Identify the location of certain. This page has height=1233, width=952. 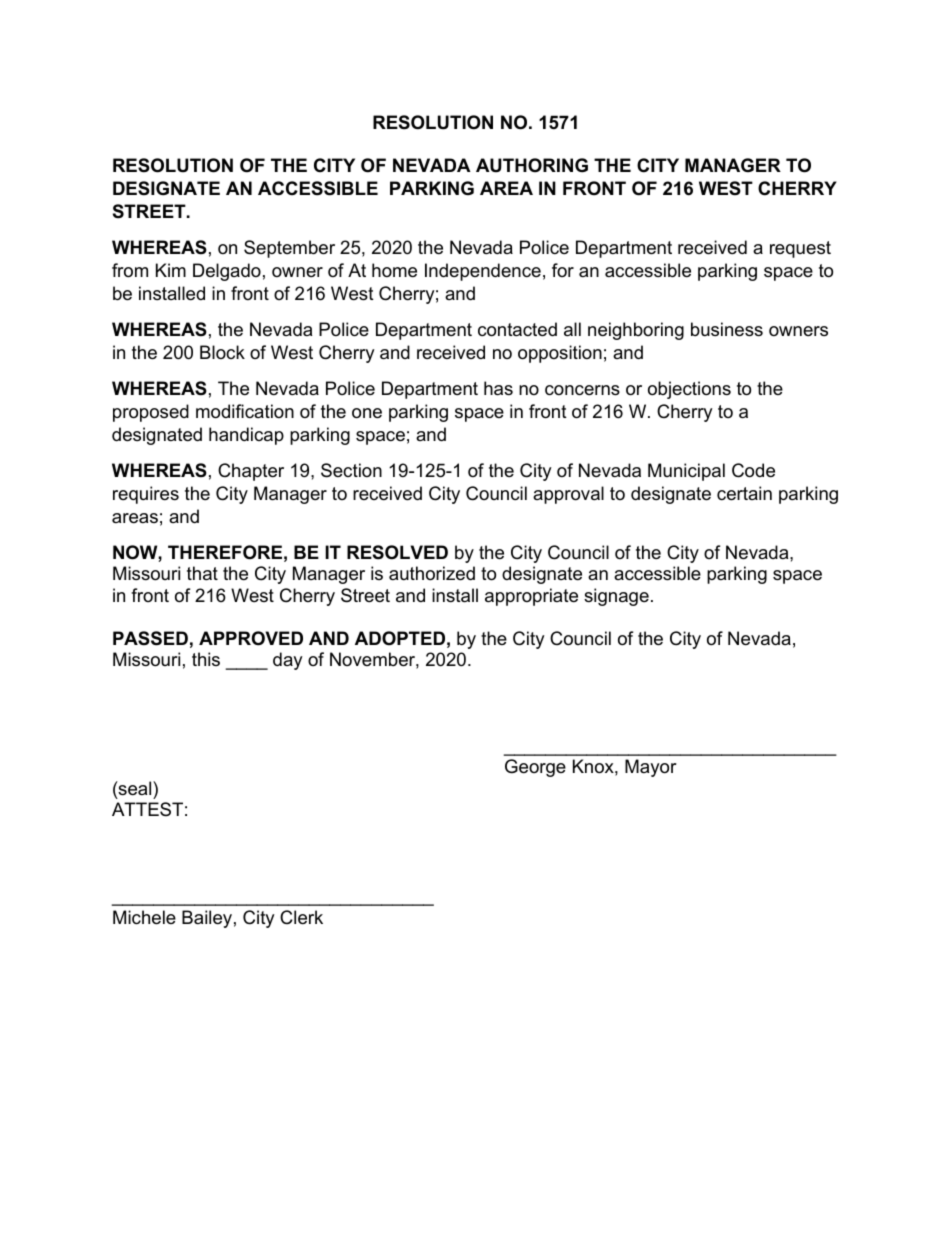
(744, 493).
